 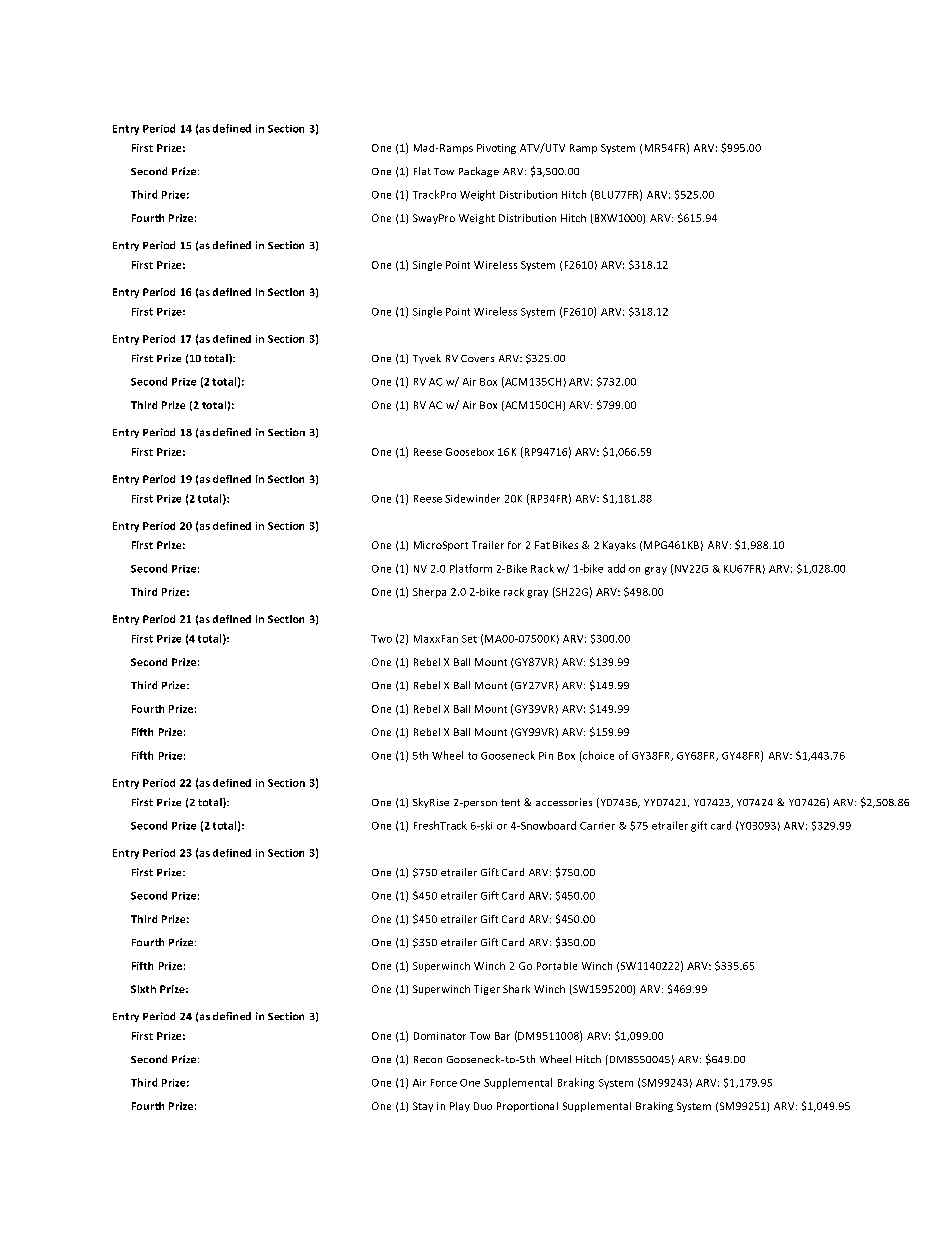 What do you see at coordinates (496, 149) in the screenshot?
I see `Pivoting` at bounding box center [496, 149].
